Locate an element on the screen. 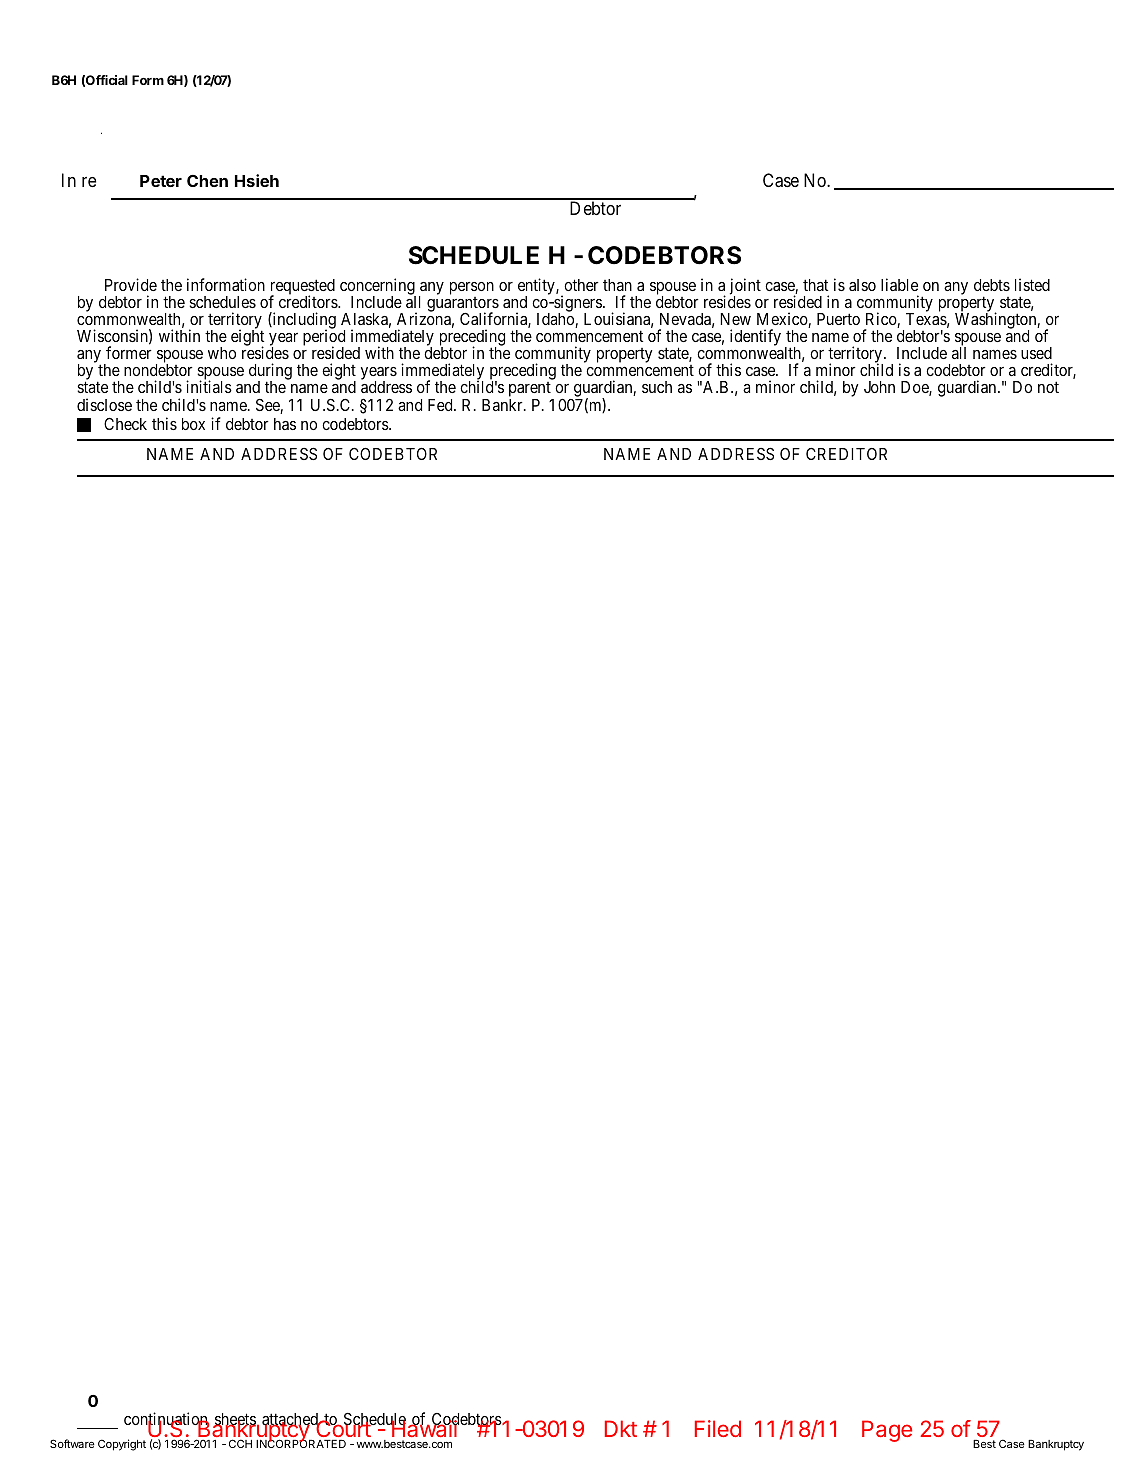  Page is located at coordinates (887, 1431).
